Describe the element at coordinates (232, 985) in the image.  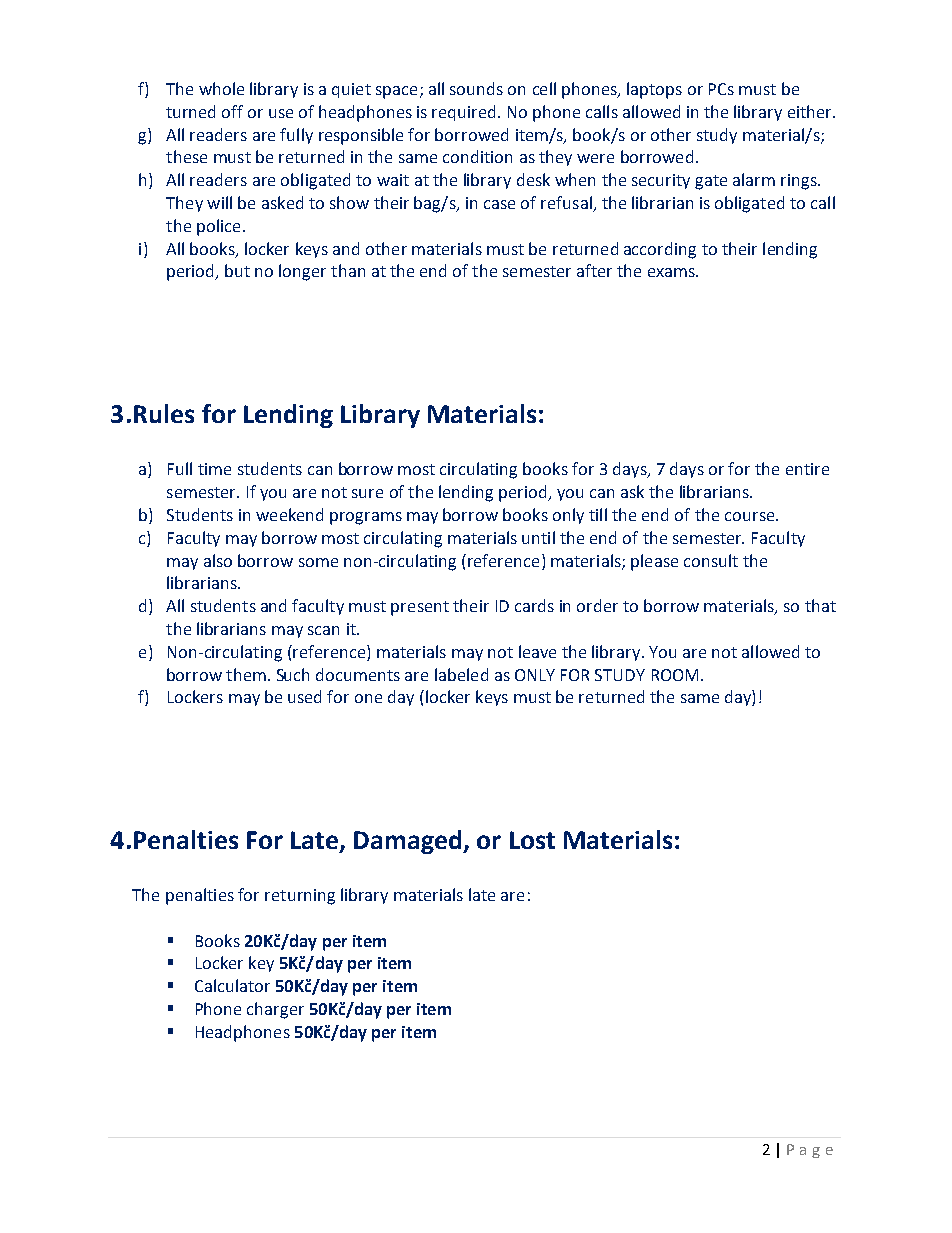
I see `Calculator` at that location.
